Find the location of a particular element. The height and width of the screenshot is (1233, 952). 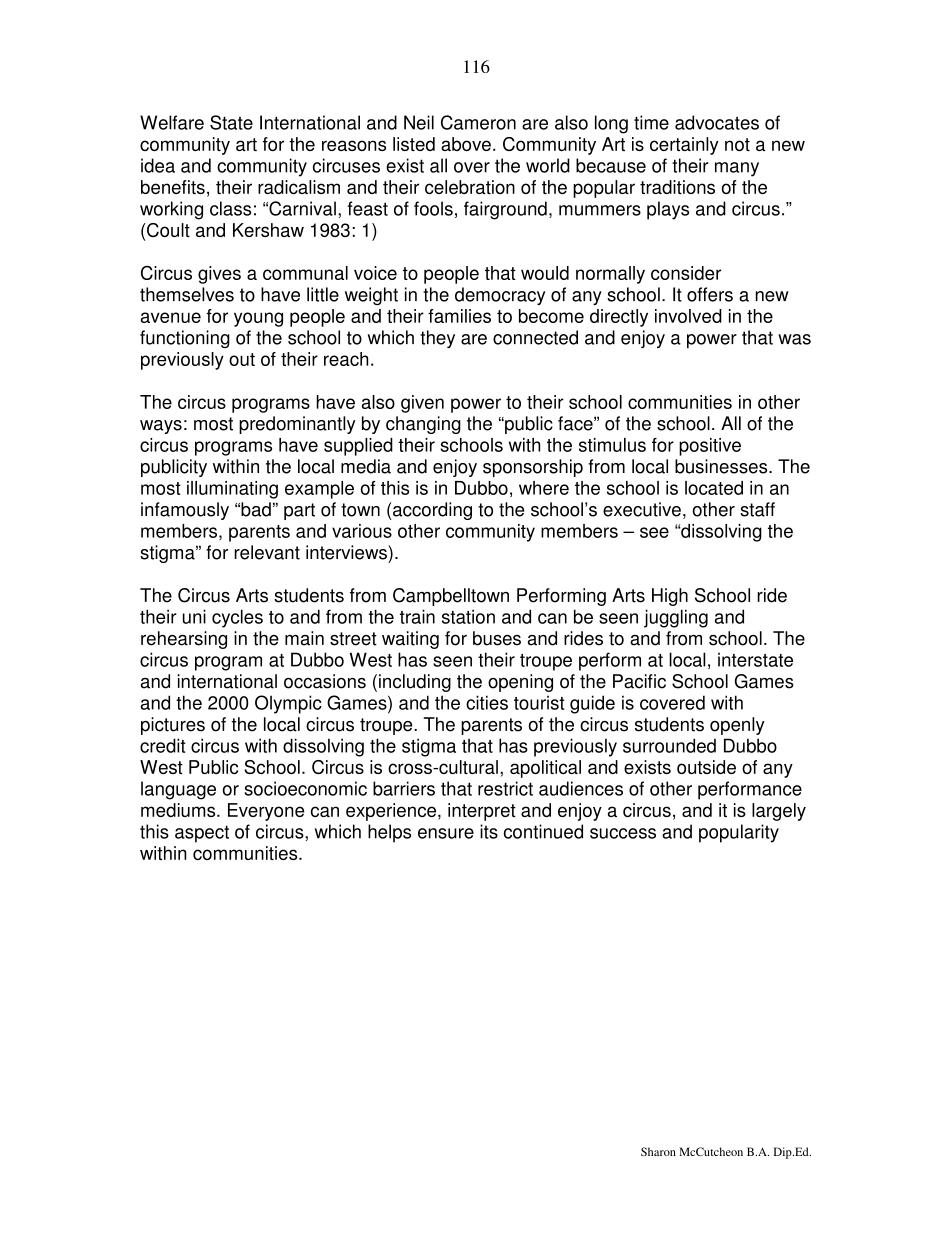

aspect is located at coordinates (202, 834).
